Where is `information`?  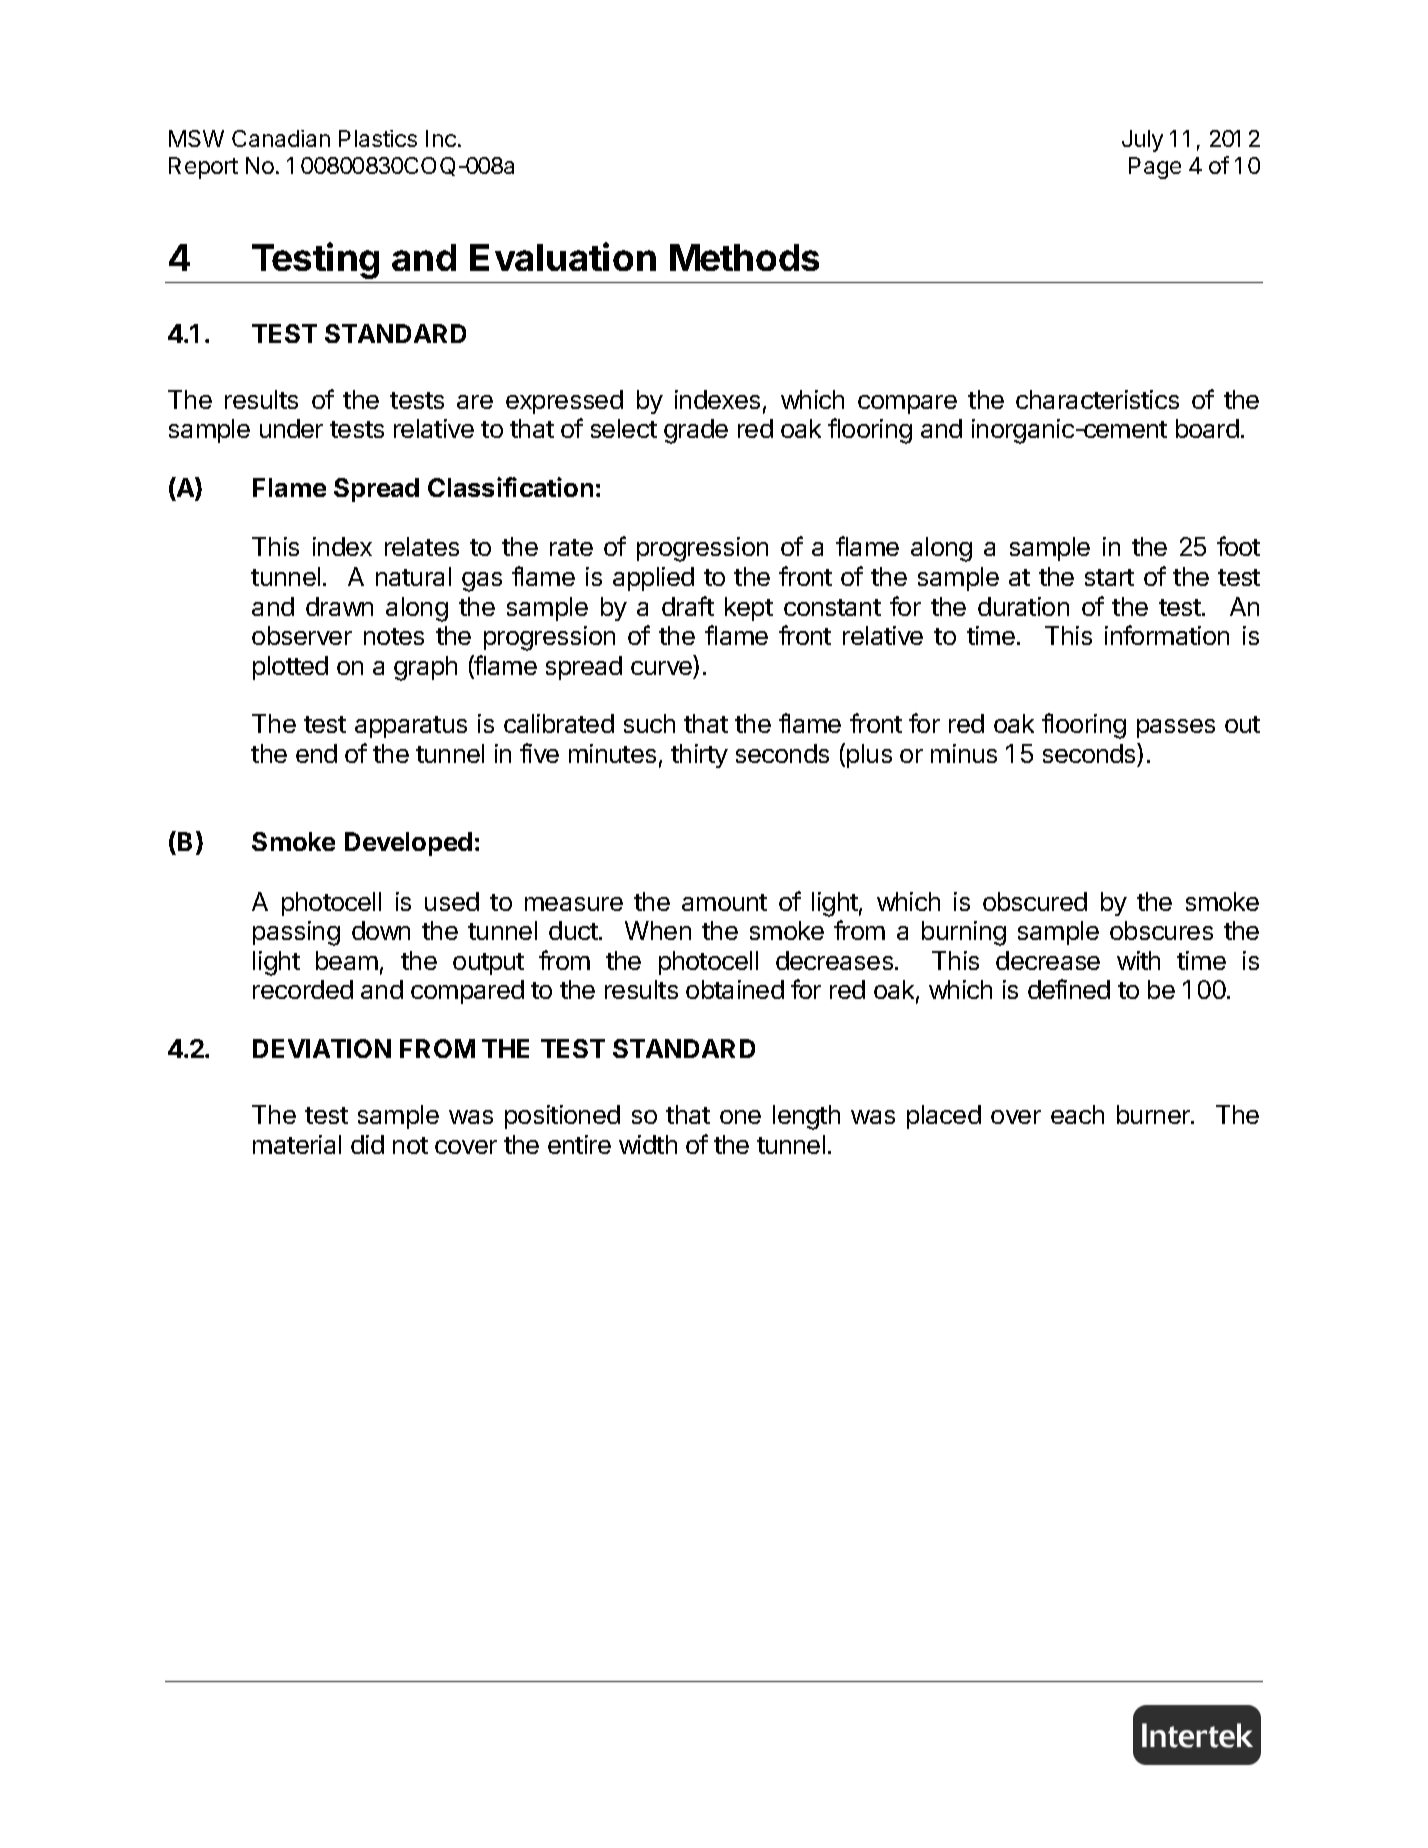
information is located at coordinates (1167, 635).
